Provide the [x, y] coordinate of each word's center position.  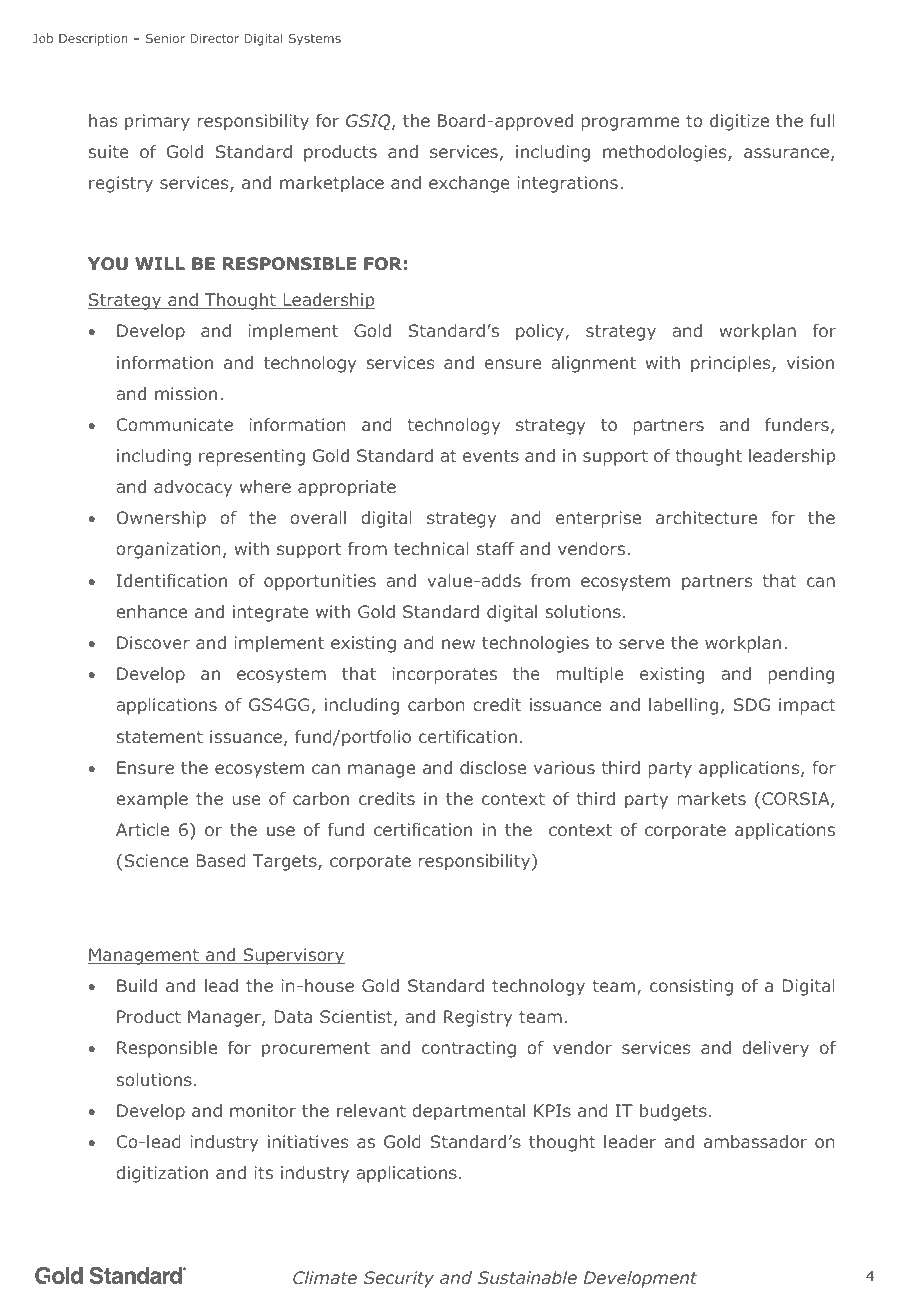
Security [399, 1279]
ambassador [755, 1141]
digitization [162, 1174]
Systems [315, 40]
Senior [165, 38]
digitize [739, 122]
